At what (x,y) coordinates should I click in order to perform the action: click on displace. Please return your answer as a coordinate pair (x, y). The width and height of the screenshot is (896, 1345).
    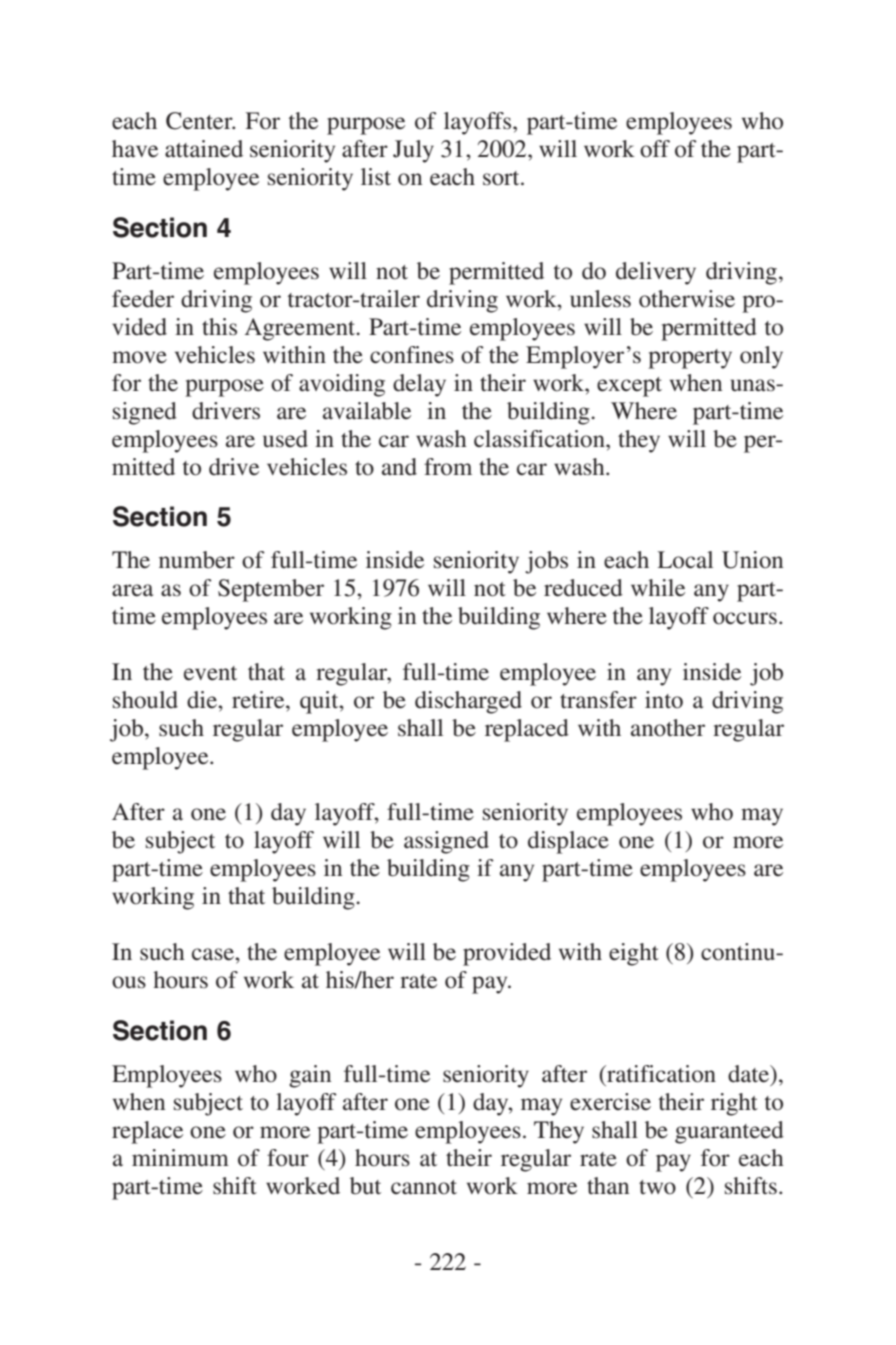
    Looking at the image, I should click on (568, 842).
